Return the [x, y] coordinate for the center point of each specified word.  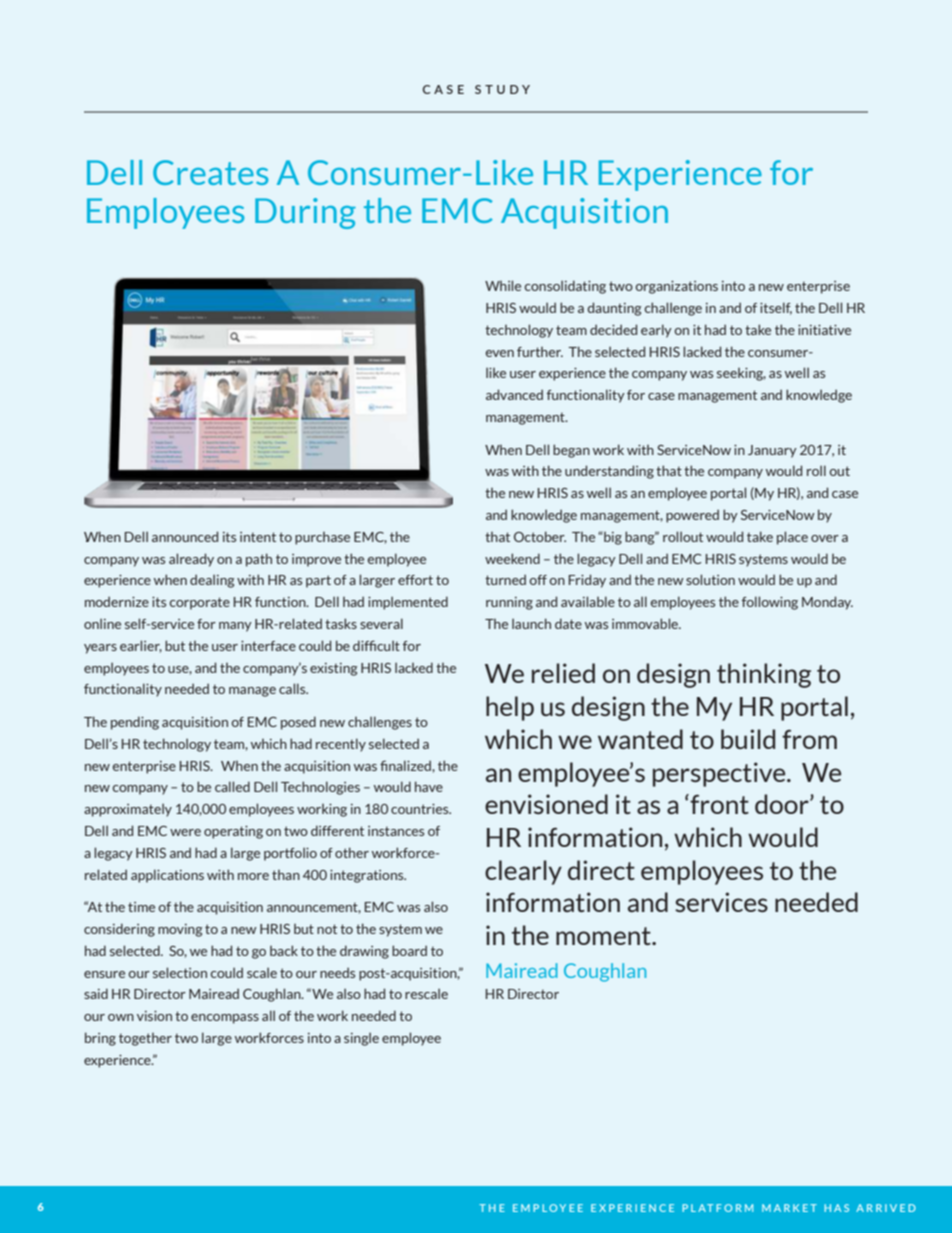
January [772, 451]
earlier [141, 646]
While [503, 285]
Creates [210, 172]
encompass [225, 1019]
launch [531, 623]
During [305, 213]
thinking [764, 675]
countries [421, 809]
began [571, 451]
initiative [824, 330]
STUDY [502, 89]
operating [233, 832]
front [718, 804]
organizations [676, 287]
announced [185, 536]
